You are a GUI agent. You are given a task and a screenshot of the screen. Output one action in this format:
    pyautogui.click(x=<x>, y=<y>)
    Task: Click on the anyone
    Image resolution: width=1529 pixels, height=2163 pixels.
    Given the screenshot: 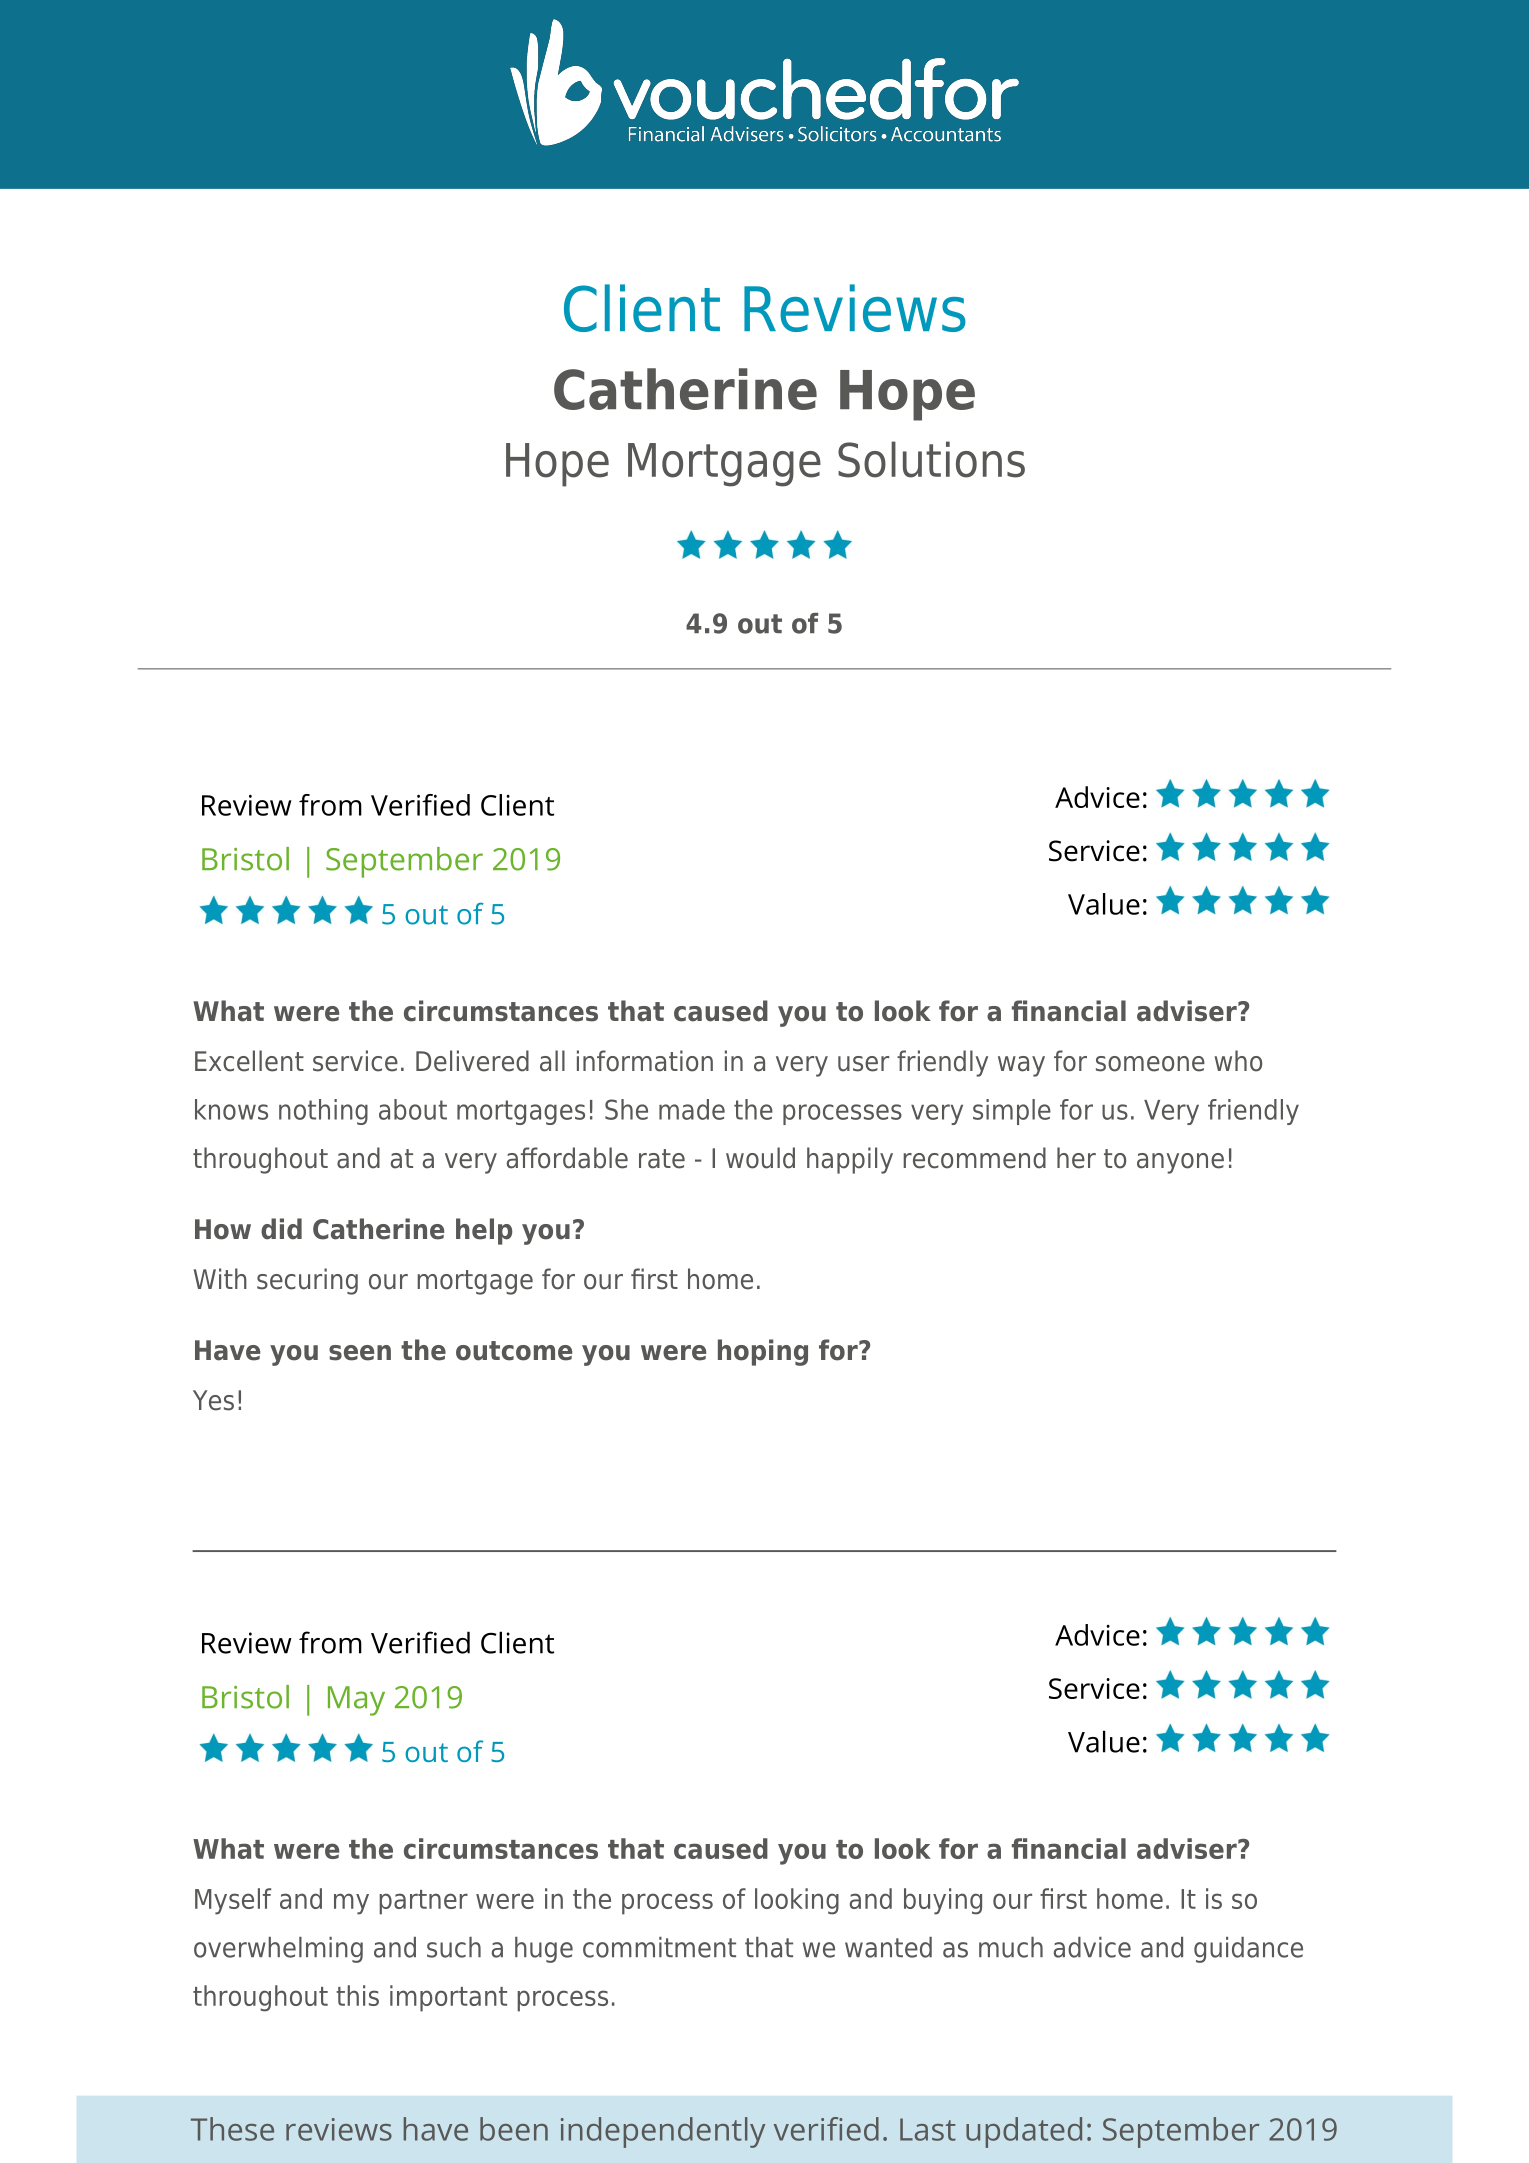 What is the action you would take?
    pyautogui.click(x=1180, y=1163)
